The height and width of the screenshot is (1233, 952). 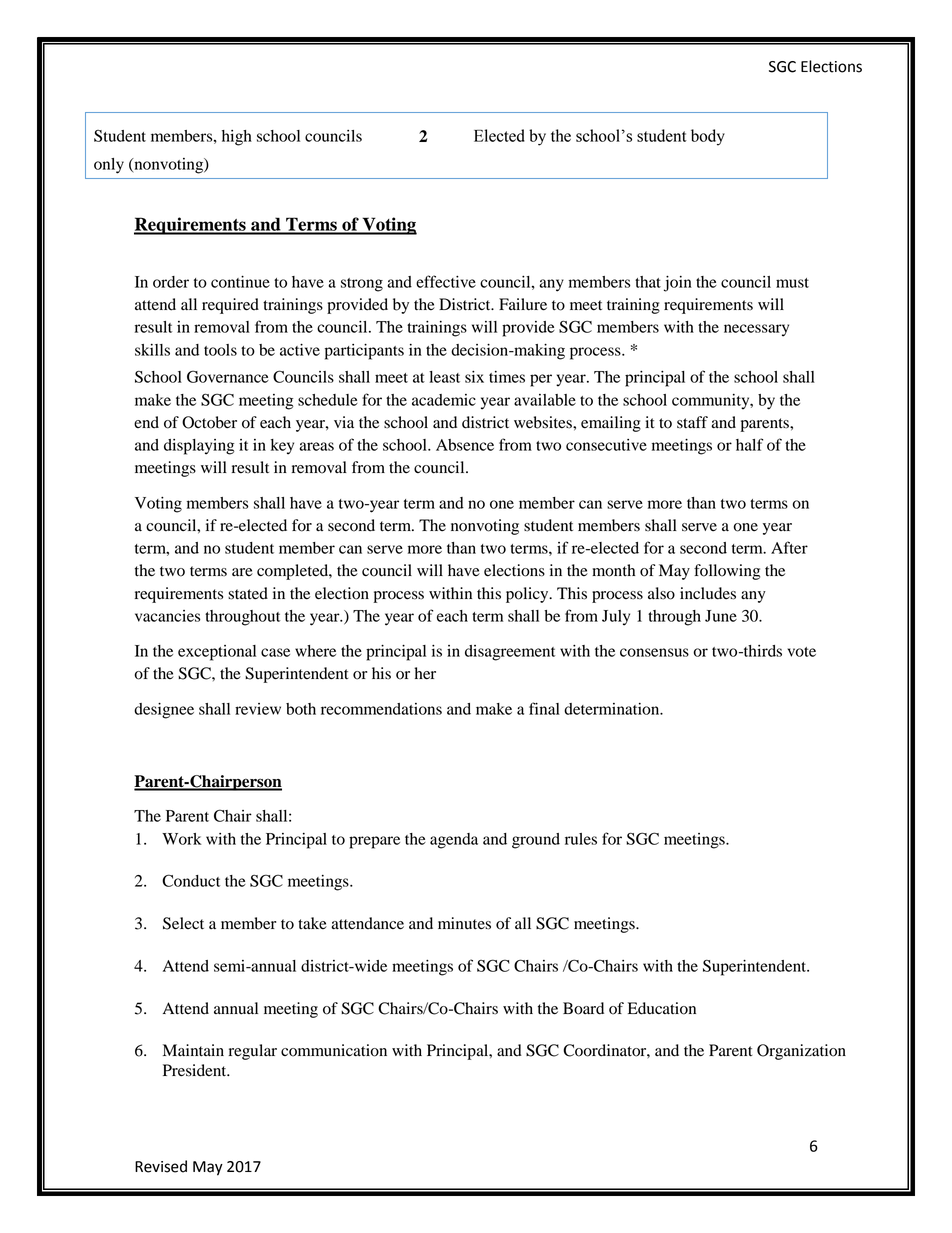 What do you see at coordinates (749, 444) in the screenshot?
I see `half` at bounding box center [749, 444].
